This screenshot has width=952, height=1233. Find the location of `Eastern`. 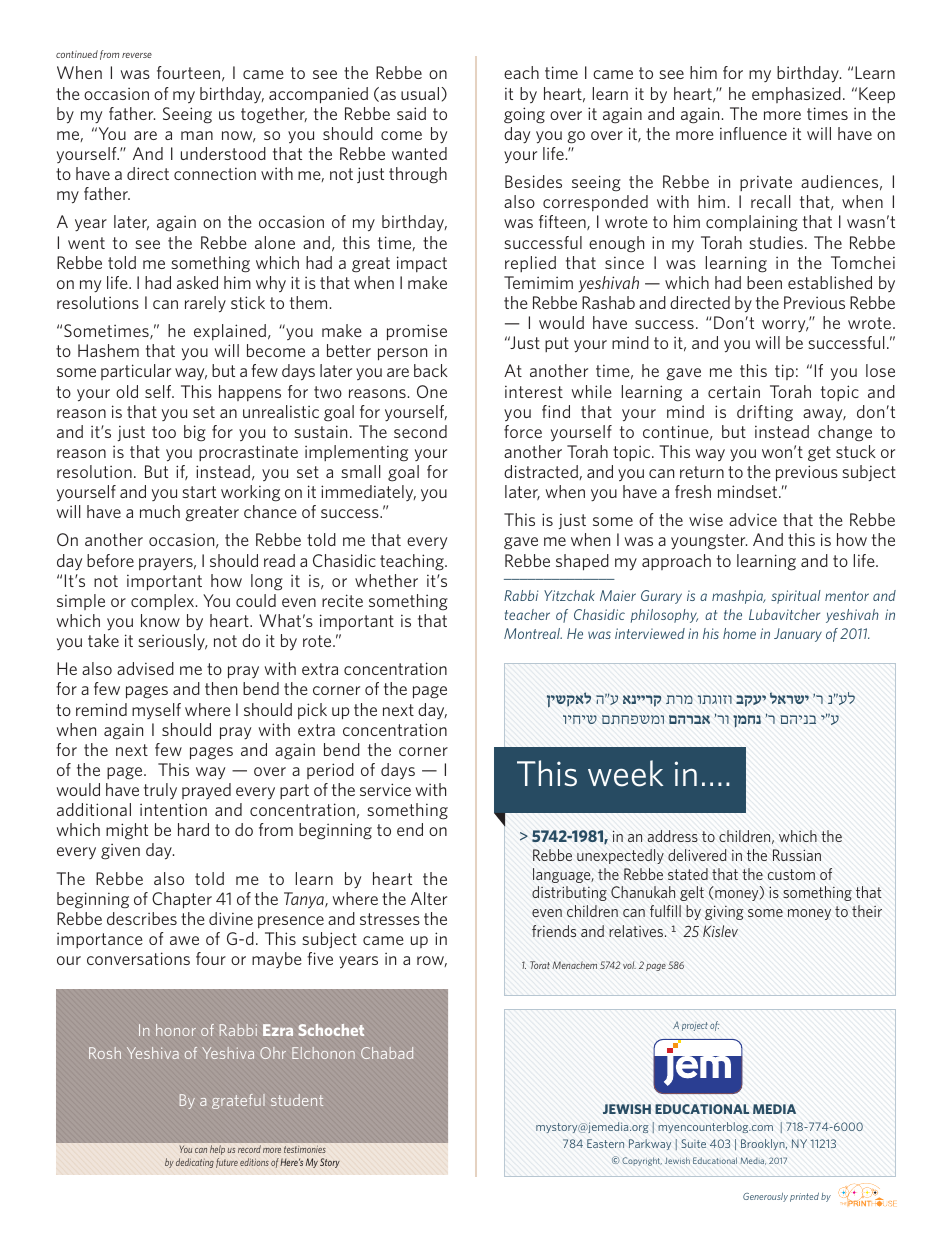

Eastern is located at coordinates (605, 1143).
